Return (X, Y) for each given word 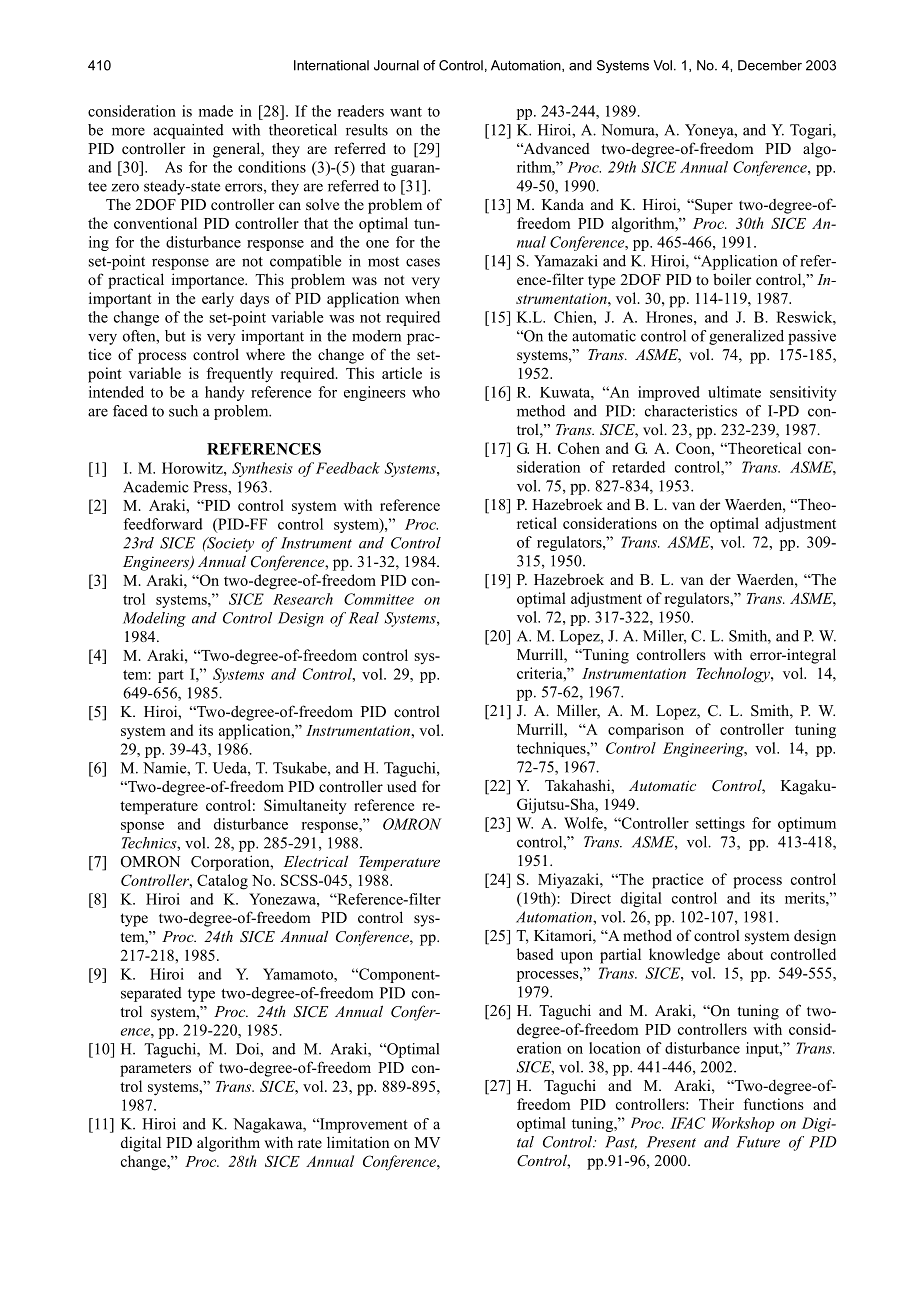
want (406, 112)
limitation (358, 1142)
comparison (646, 731)
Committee (379, 599)
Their (716, 1104)
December (770, 65)
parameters (155, 1070)
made (216, 111)
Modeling (154, 619)
